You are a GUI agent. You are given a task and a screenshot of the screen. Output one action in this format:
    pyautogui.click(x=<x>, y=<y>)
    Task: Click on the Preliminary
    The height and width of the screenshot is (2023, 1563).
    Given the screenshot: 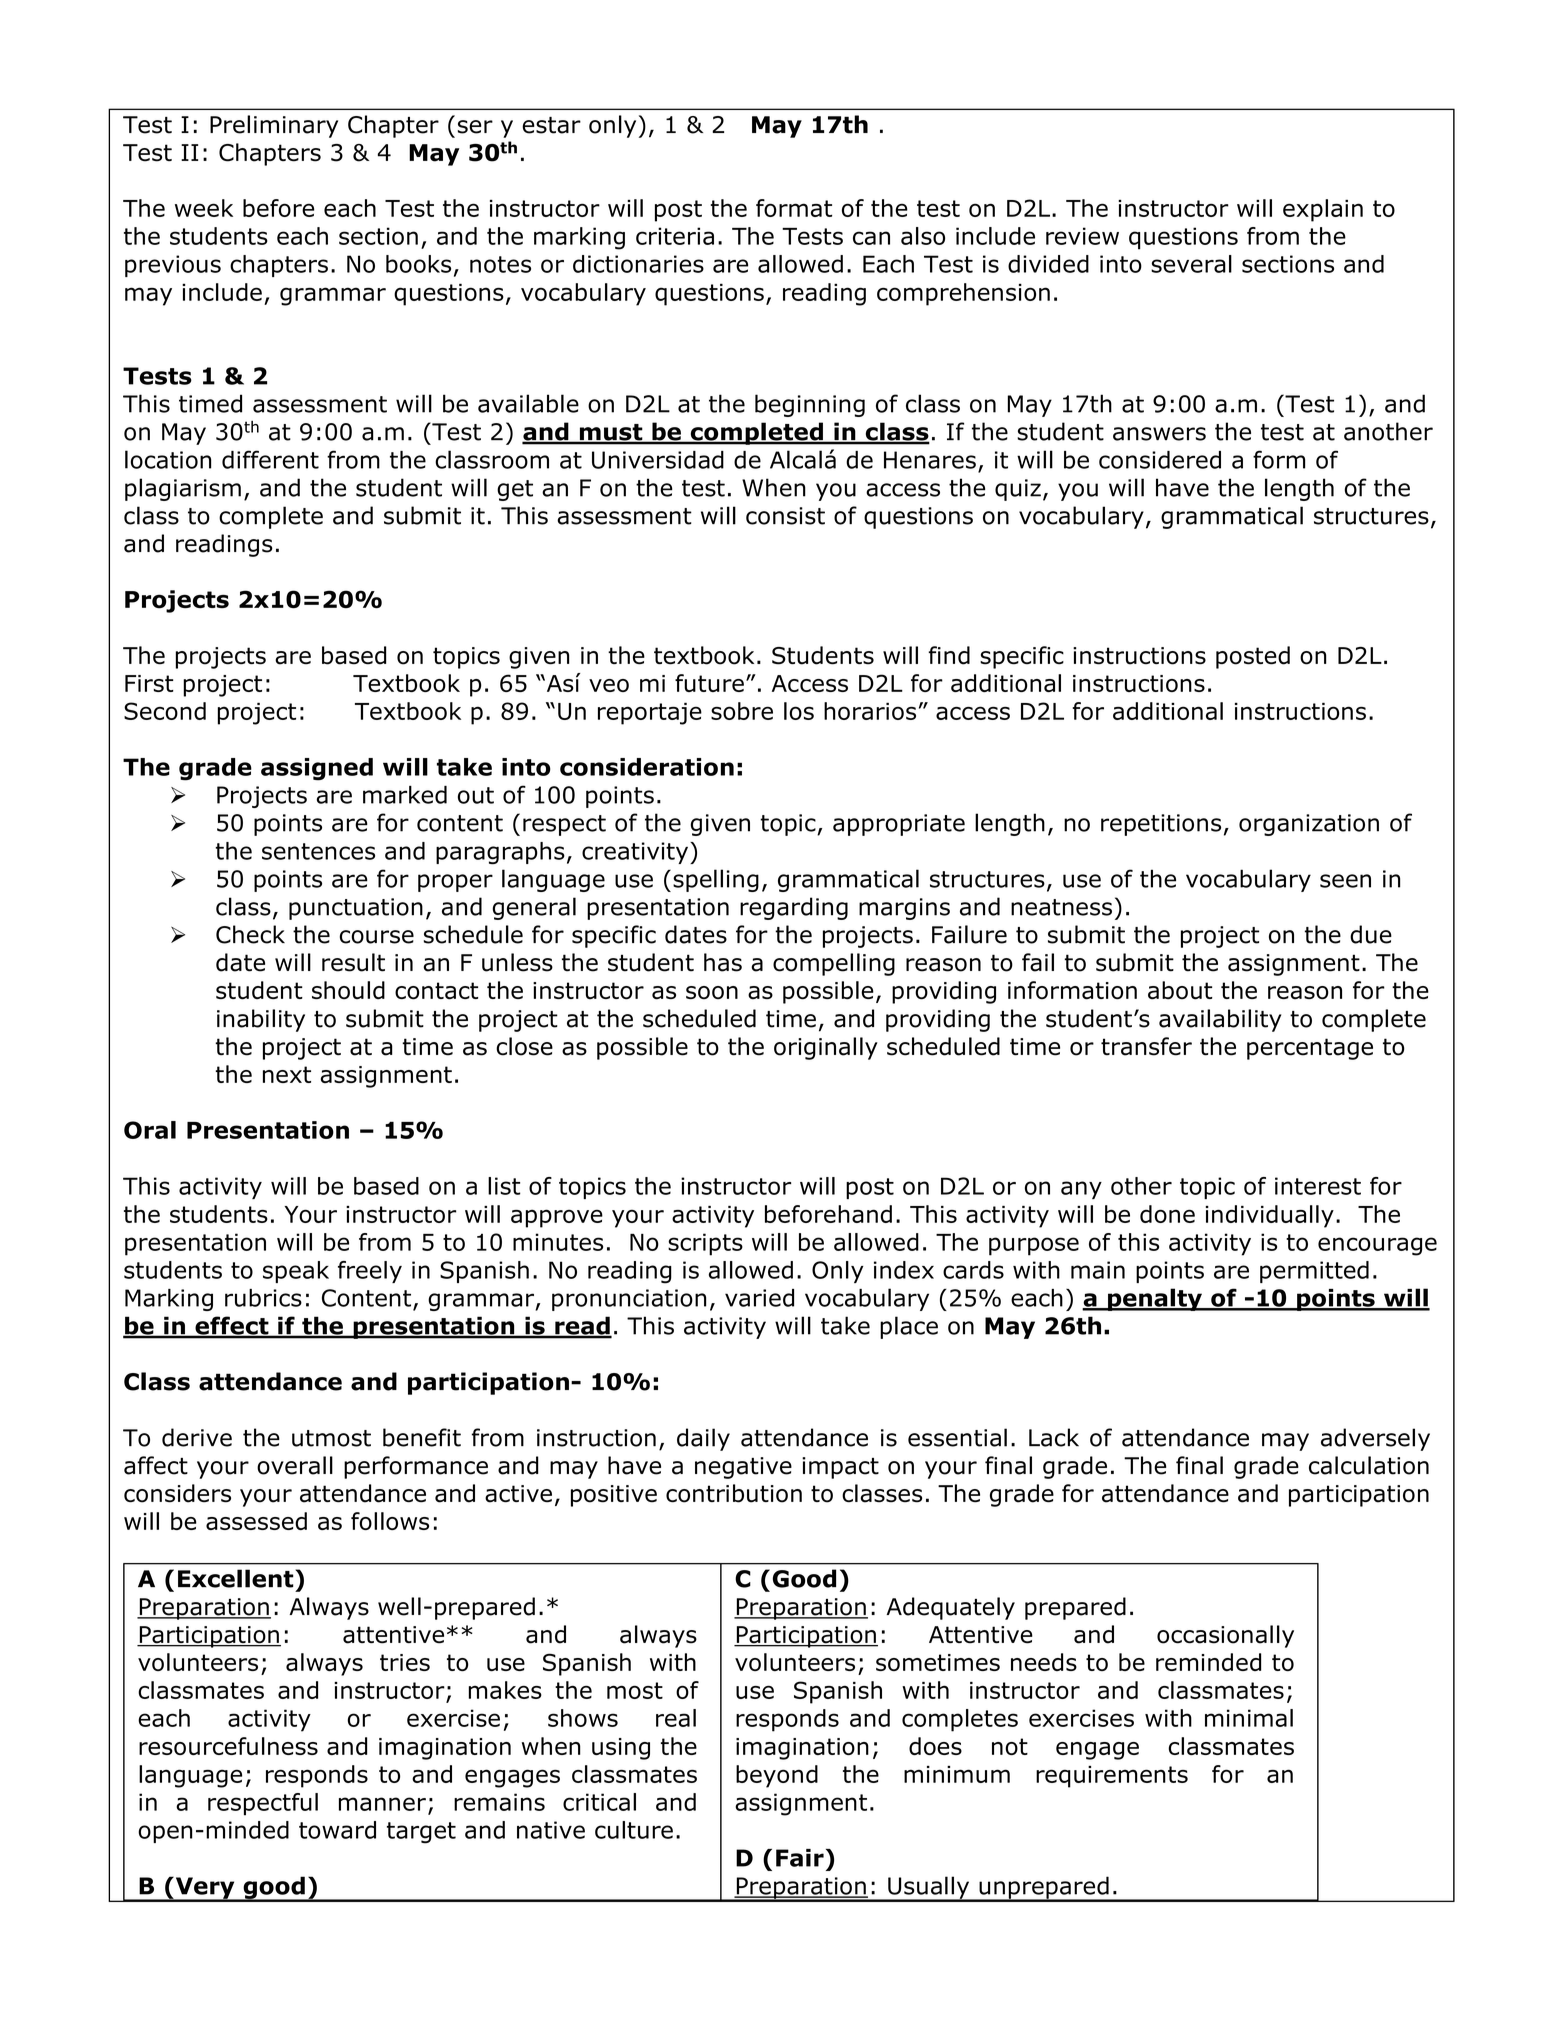 What is the action you would take?
    pyautogui.click(x=274, y=126)
